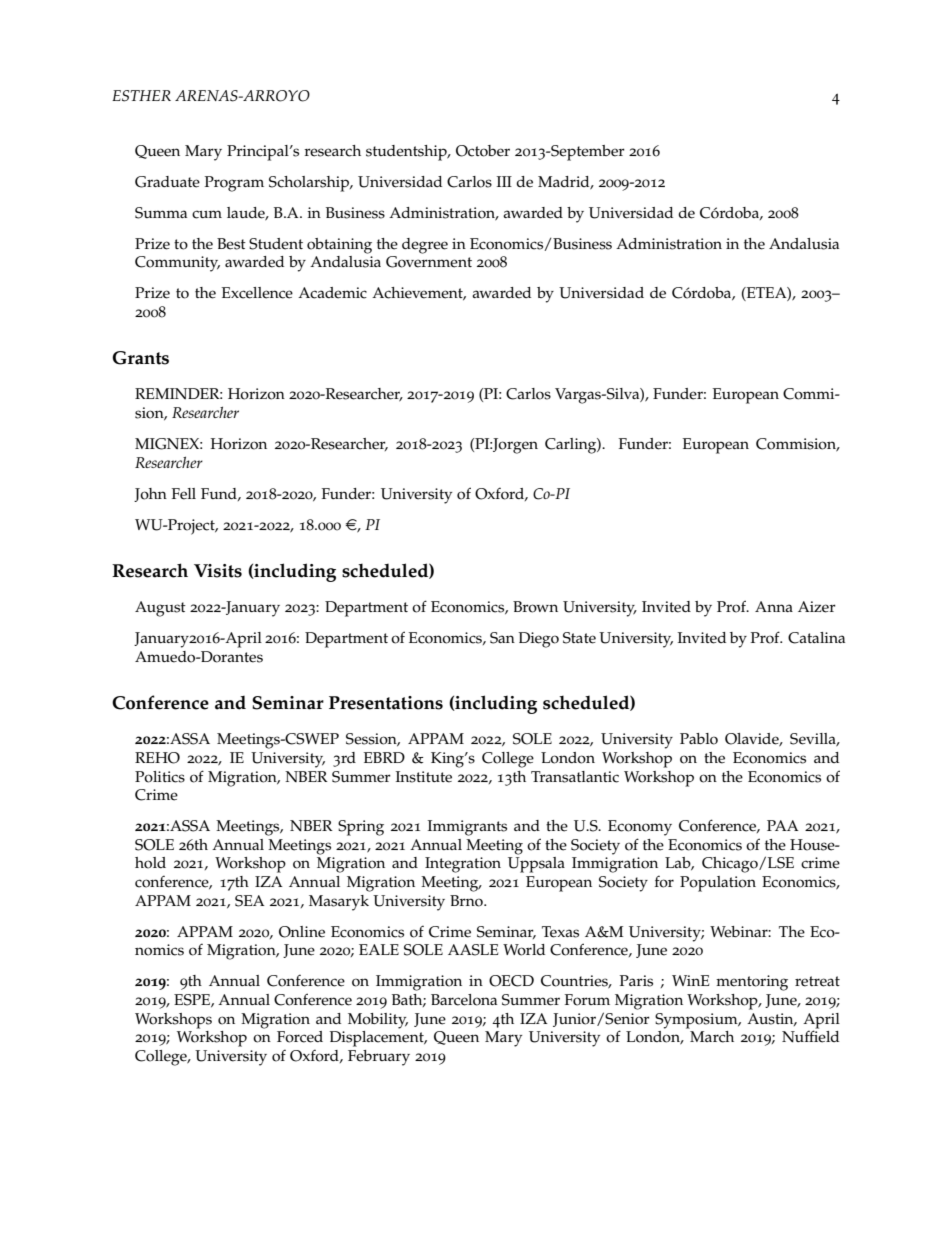  I want to click on Visits, so click(218, 571).
